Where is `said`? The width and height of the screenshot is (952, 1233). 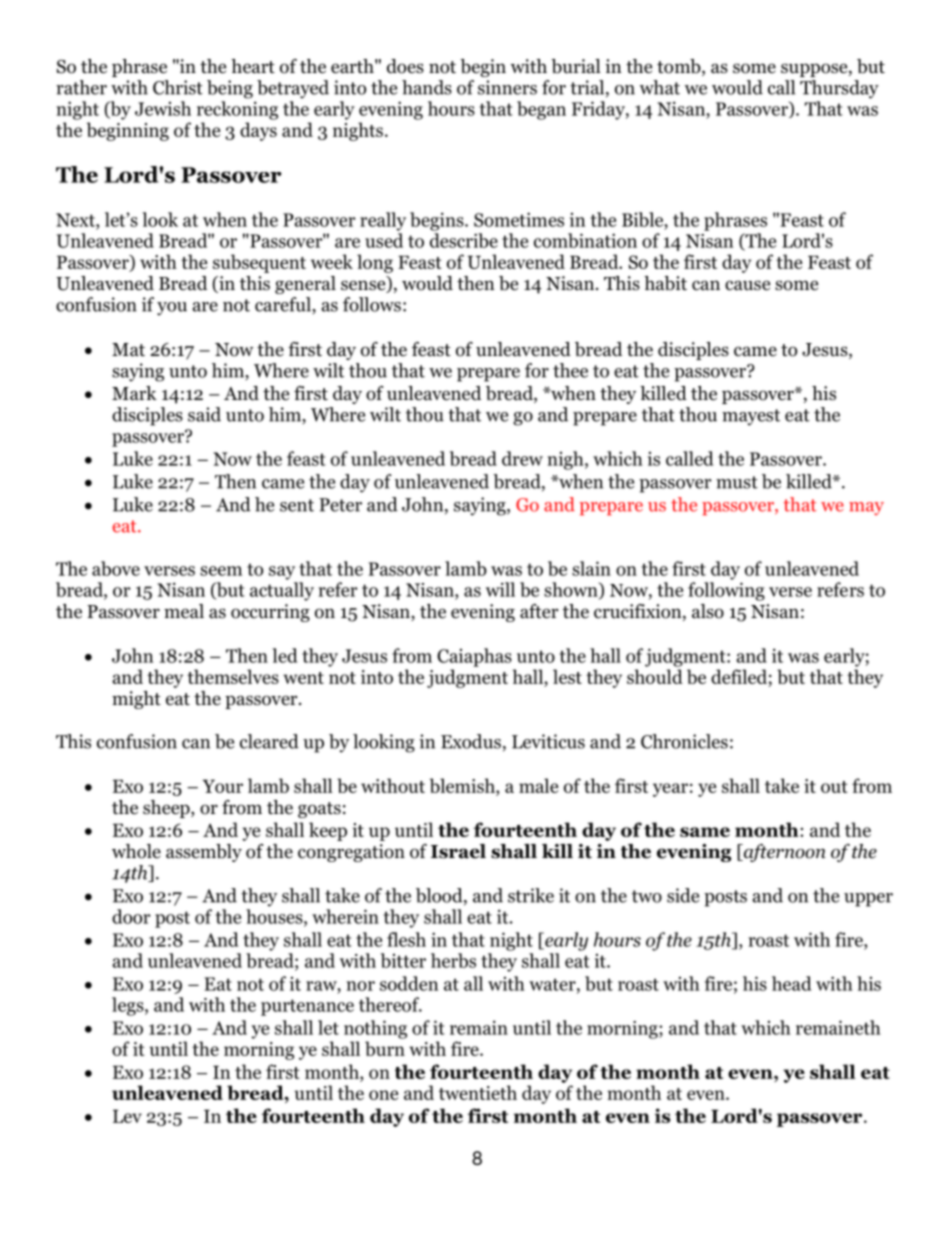
said is located at coordinates (204, 414).
